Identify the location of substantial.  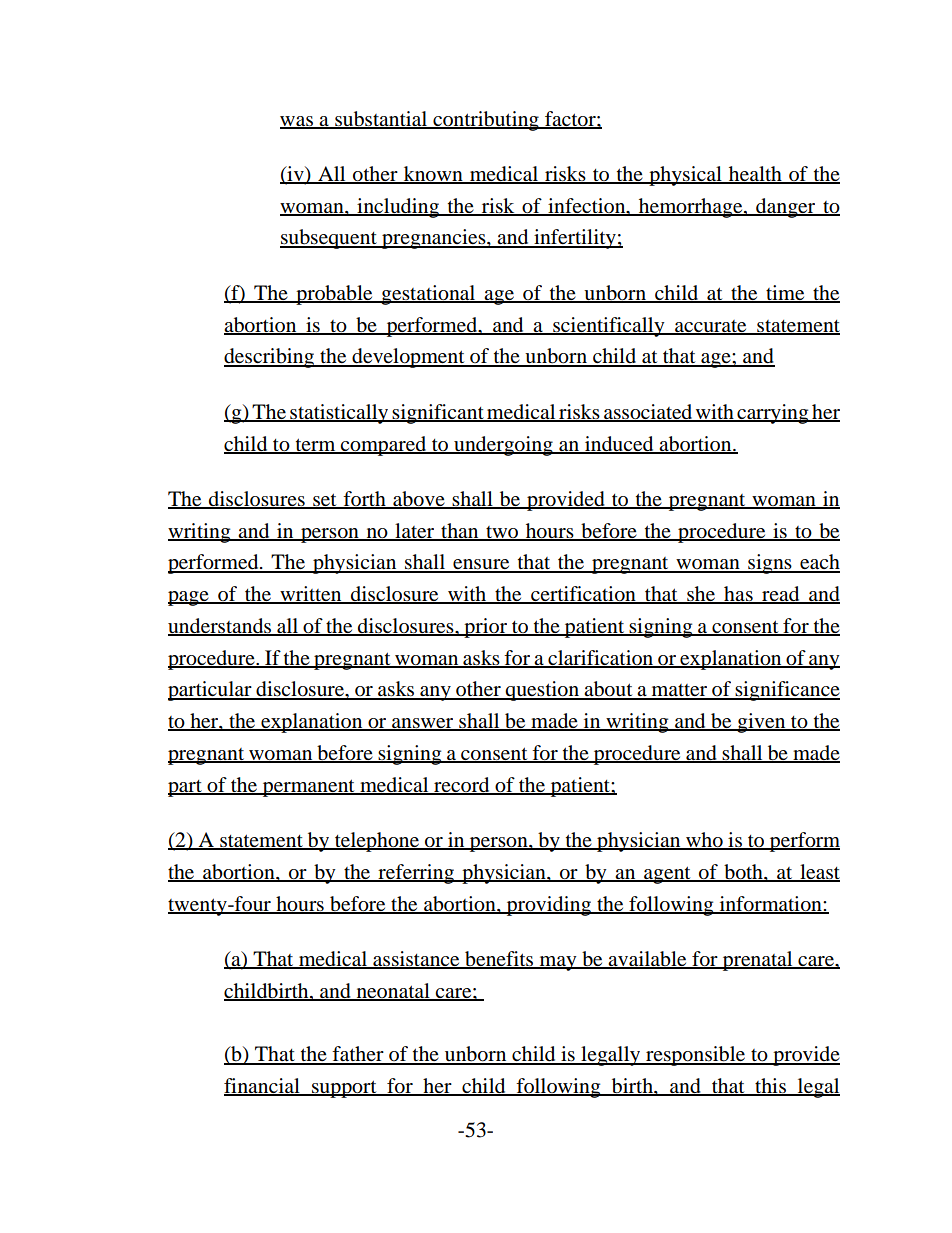
(381, 119).
